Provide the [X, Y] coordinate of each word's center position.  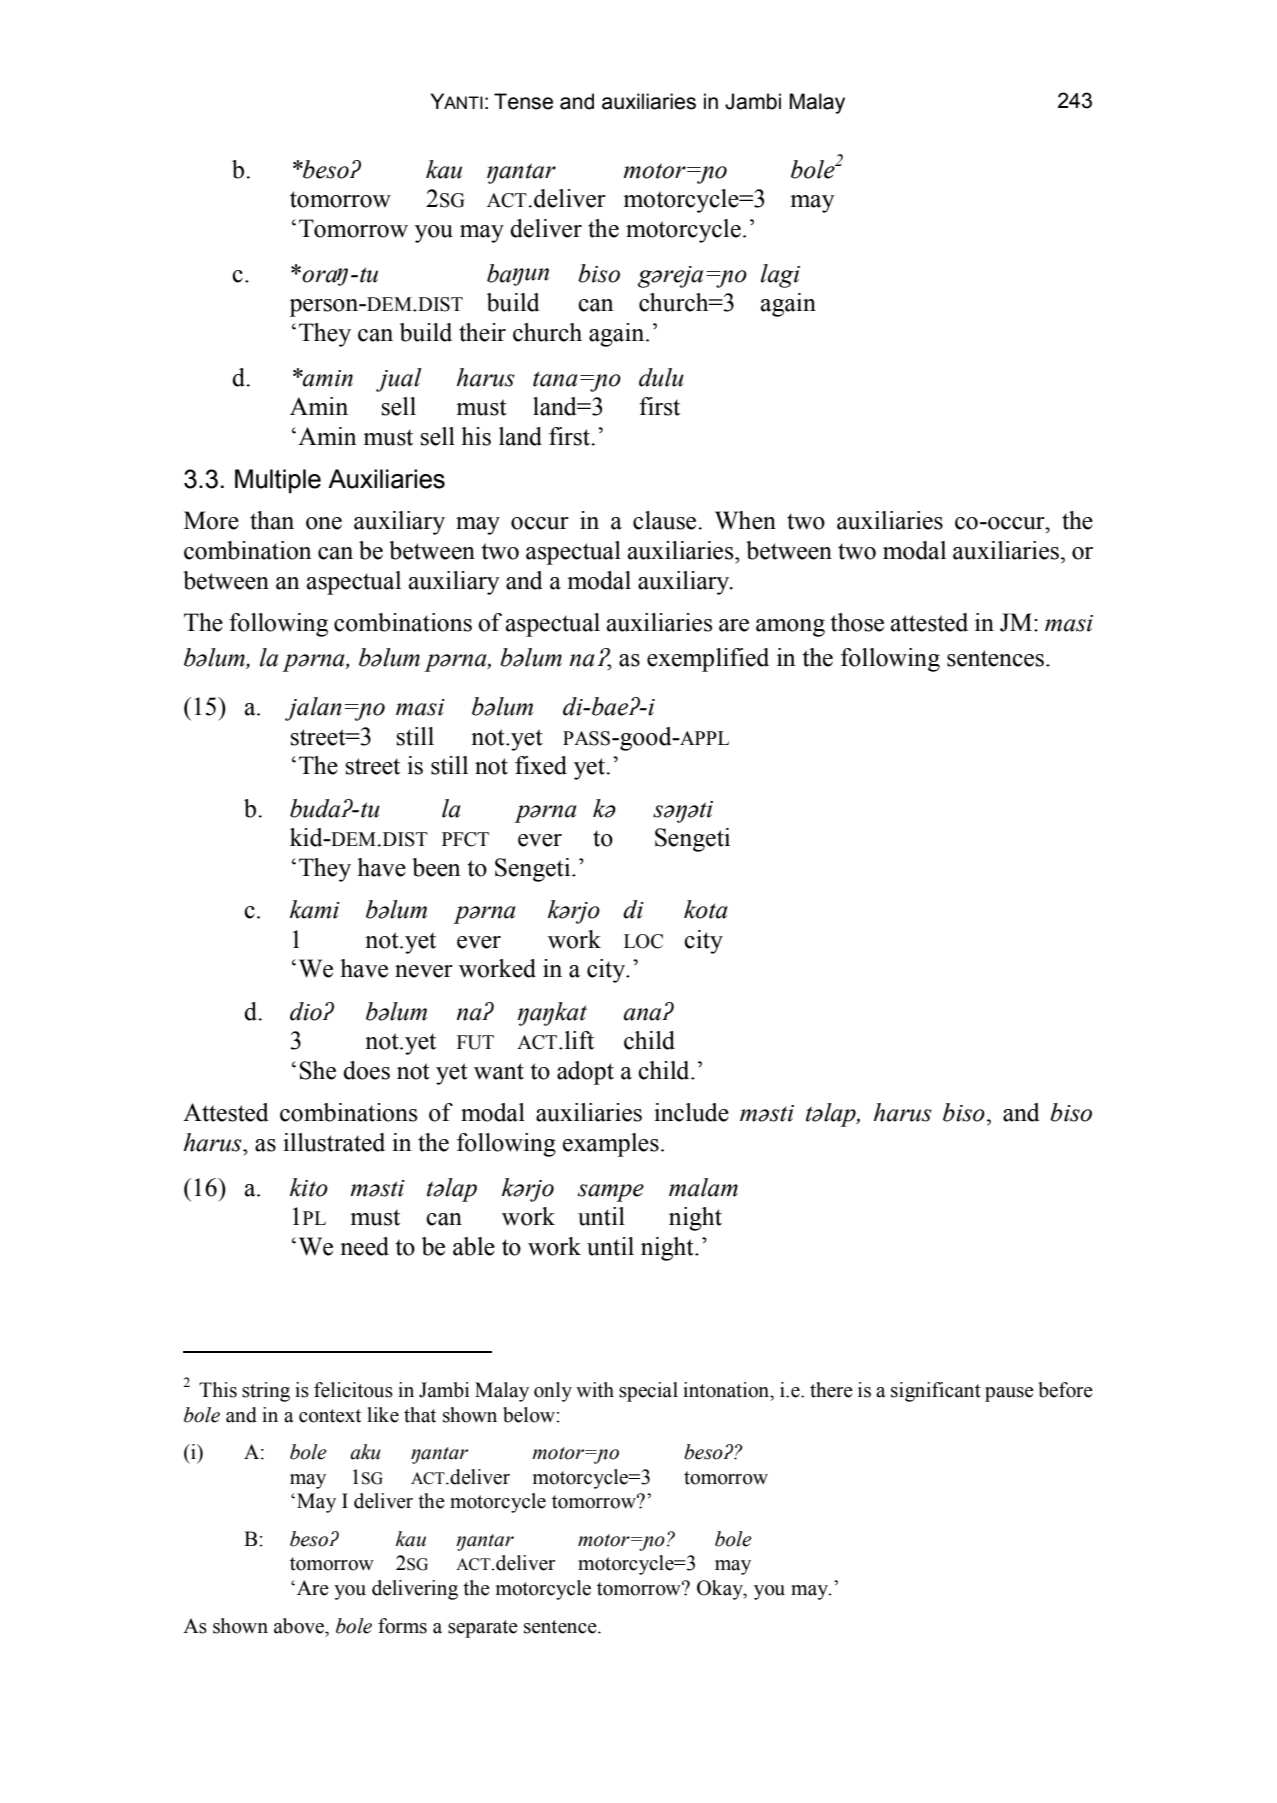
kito [309, 1187]
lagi [780, 276]
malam [703, 1187]
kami [315, 909]
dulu [661, 377]
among [790, 628]
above [300, 1626]
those [857, 622]
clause [666, 520]
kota [706, 909]
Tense [523, 101]
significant [936, 1392]
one [324, 523]
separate [483, 1629]
